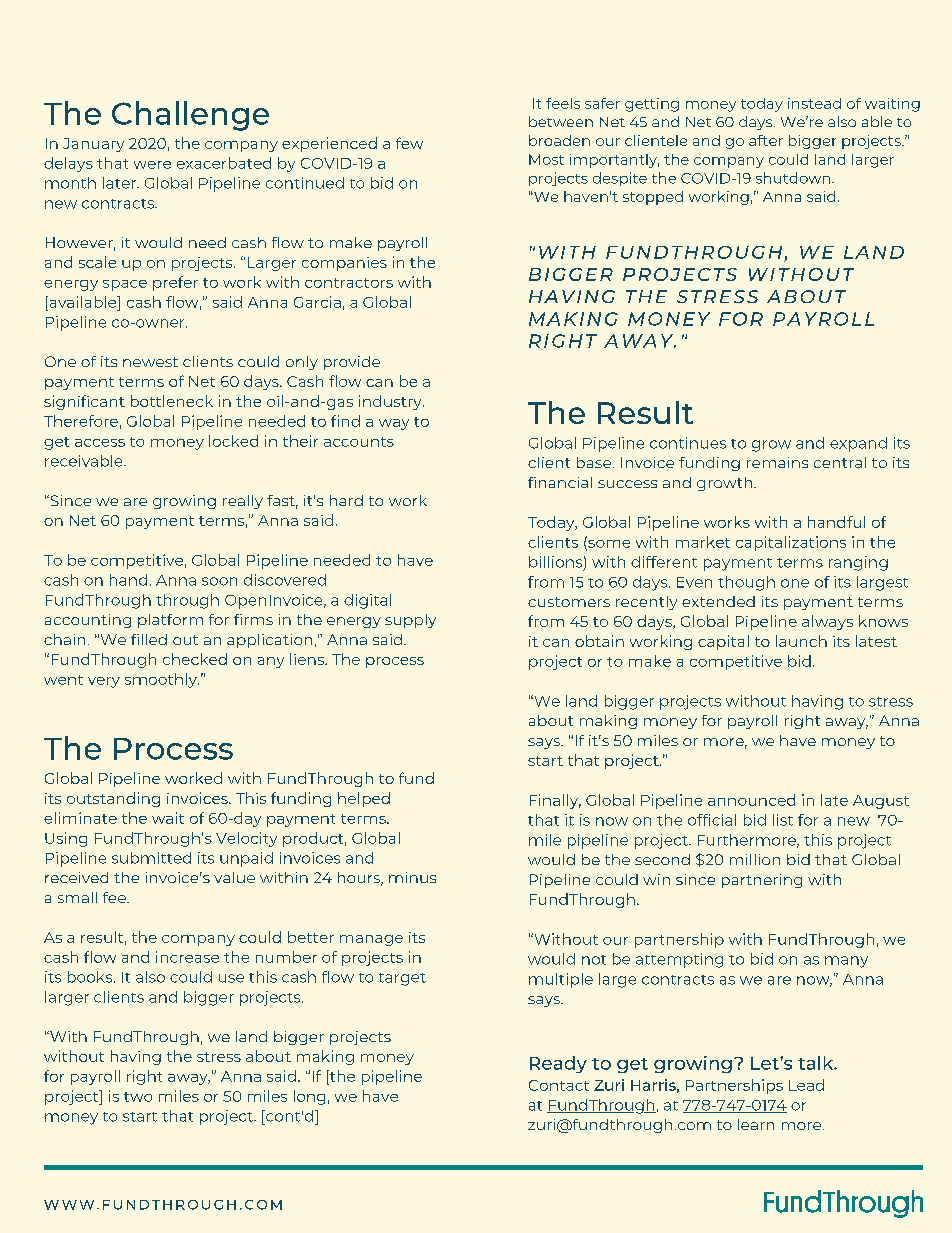 This page has height=1233, width=952. What do you see at coordinates (138, 1097) in the page?
I see `two` at bounding box center [138, 1097].
